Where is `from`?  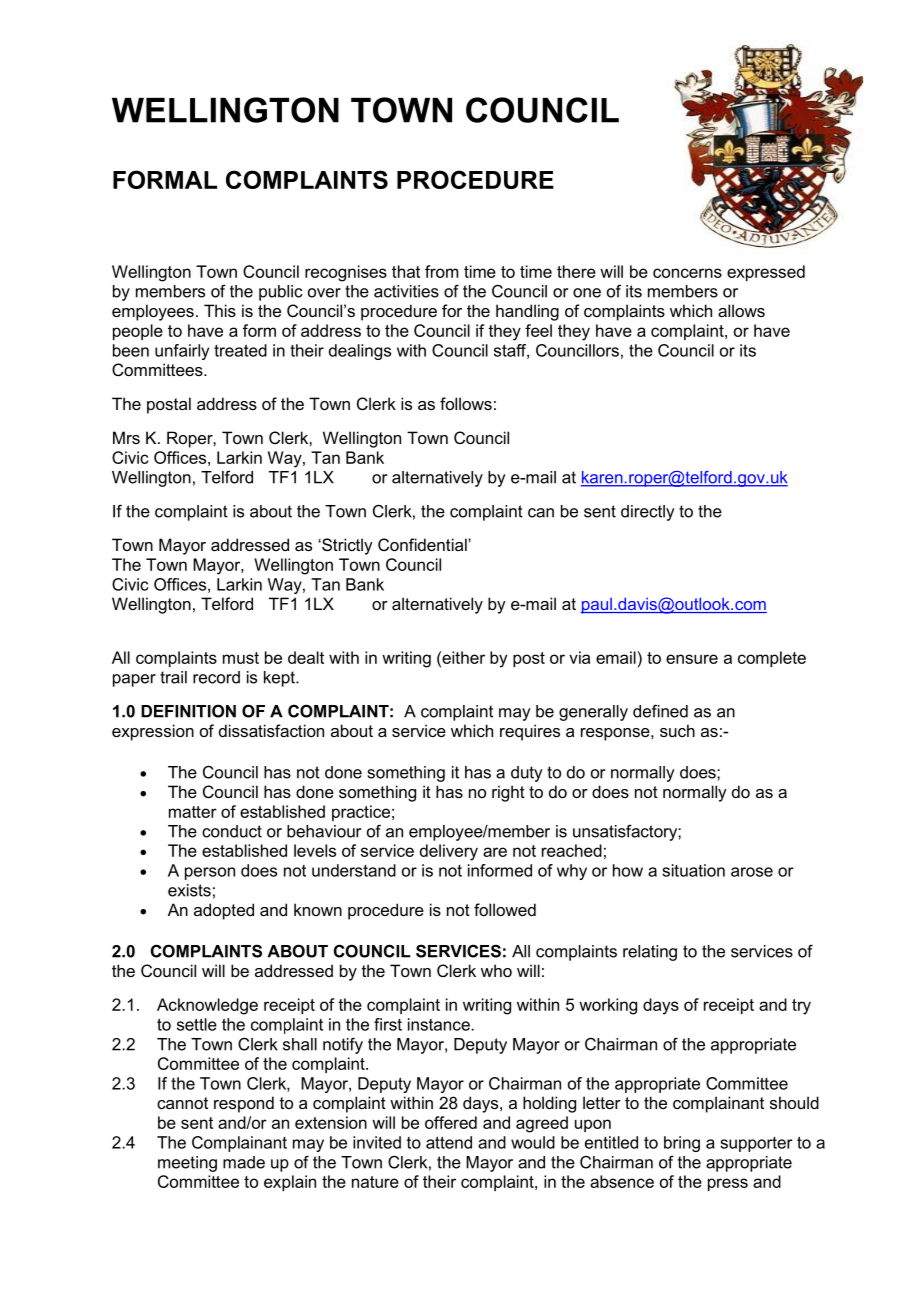
from is located at coordinates (441, 271).
